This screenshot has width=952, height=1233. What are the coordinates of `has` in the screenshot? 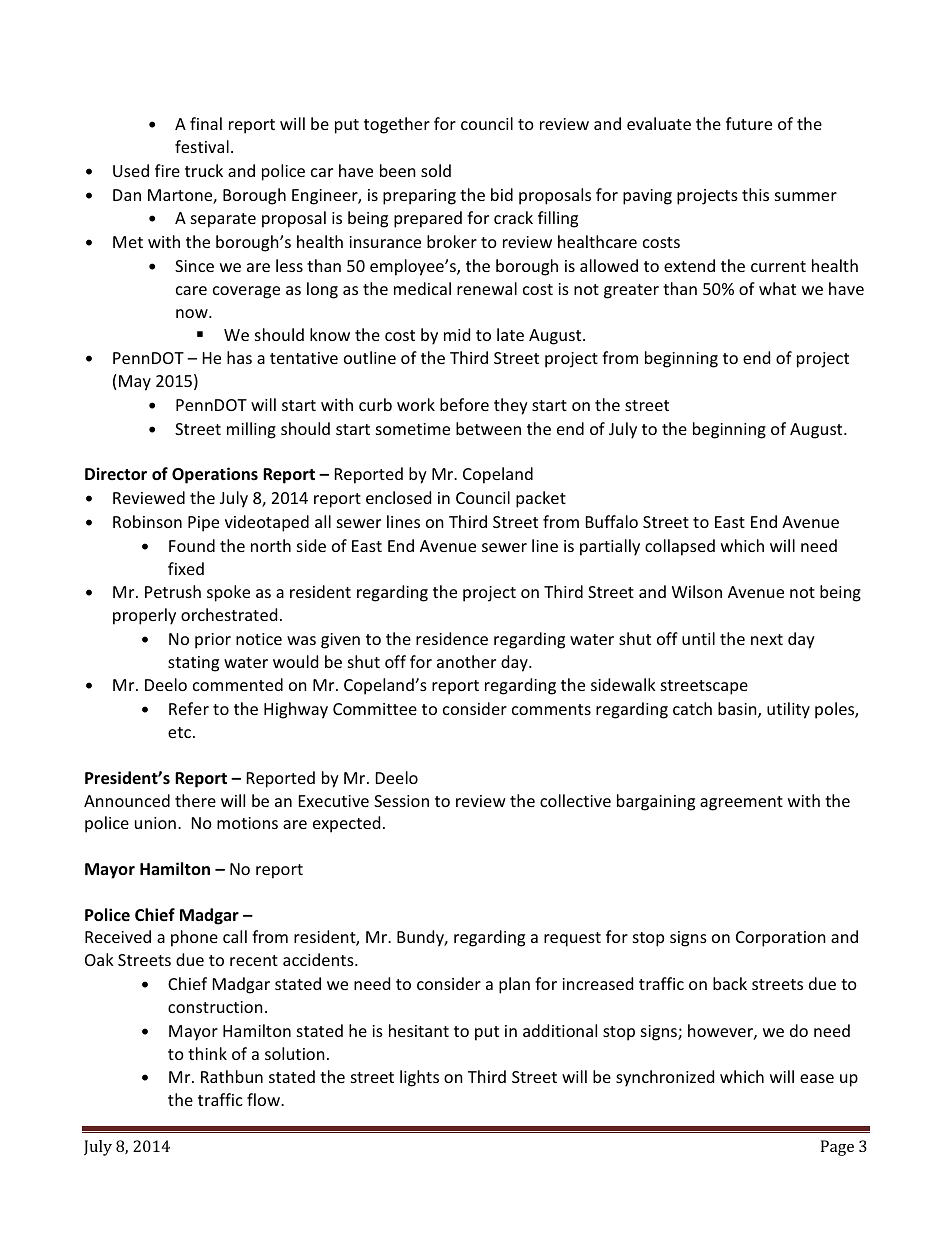 It's located at (239, 357).
